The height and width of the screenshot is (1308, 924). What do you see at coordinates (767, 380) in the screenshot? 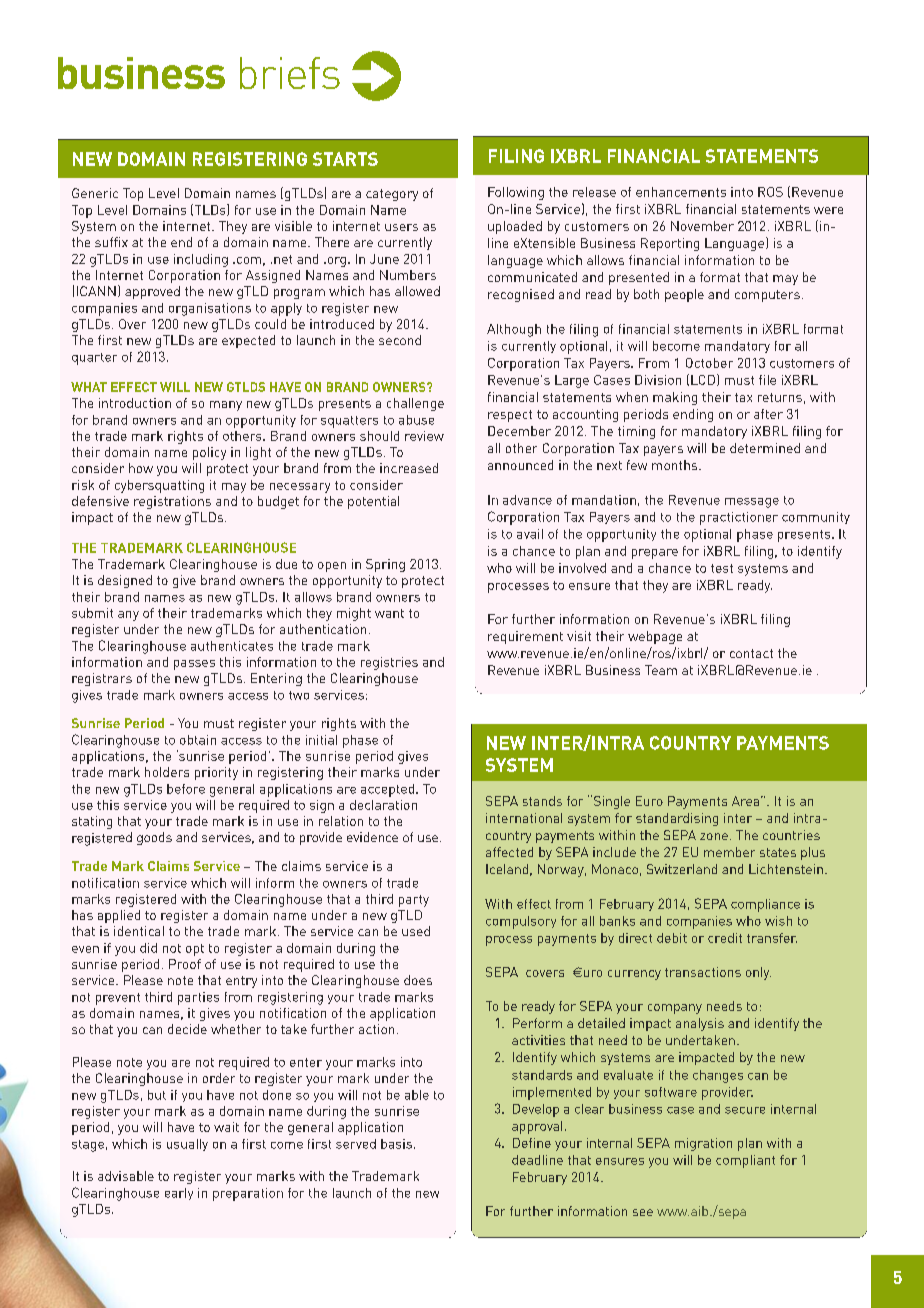
I see `file` at bounding box center [767, 380].
